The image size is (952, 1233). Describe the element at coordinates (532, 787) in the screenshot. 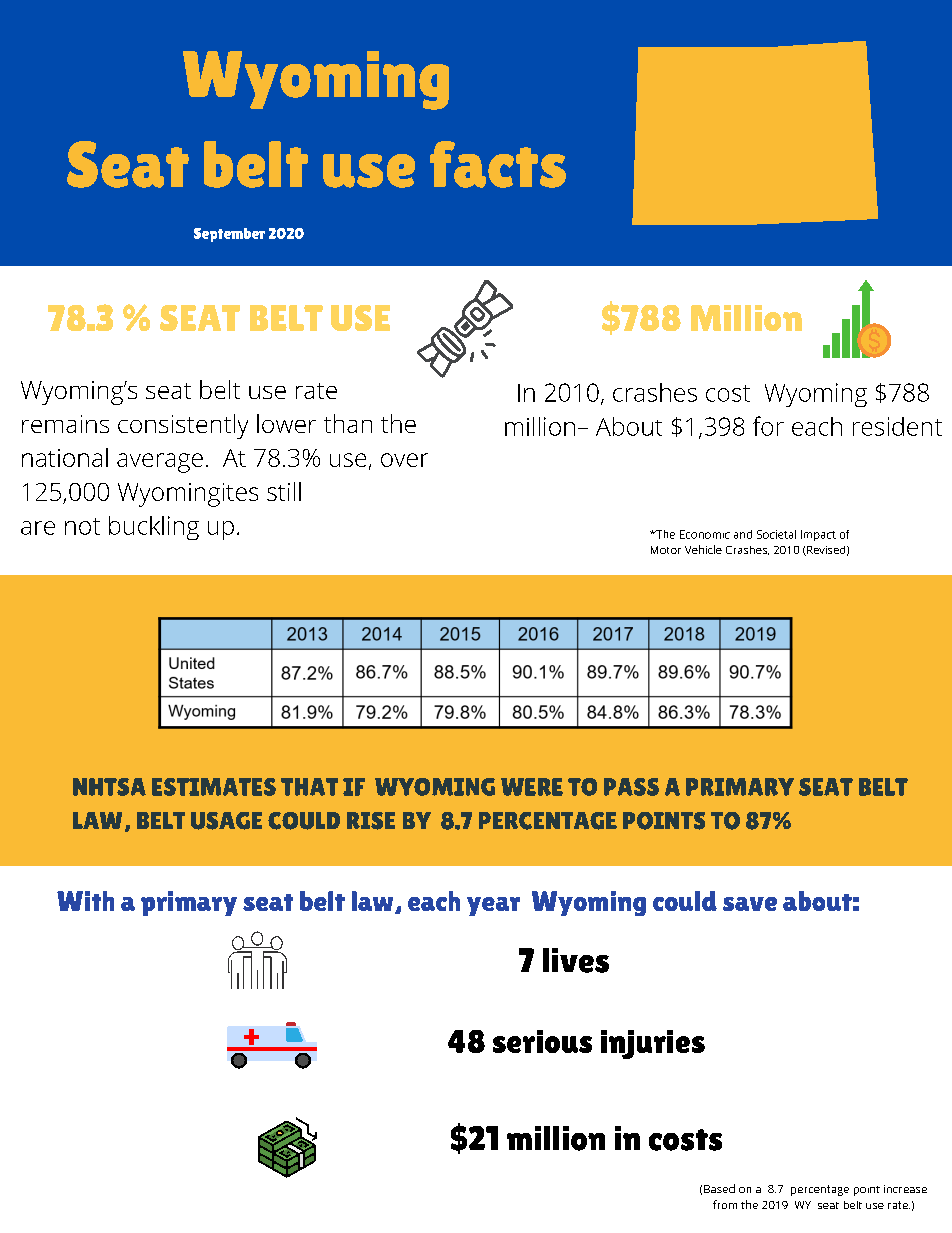

I see `WERE` at that location.
